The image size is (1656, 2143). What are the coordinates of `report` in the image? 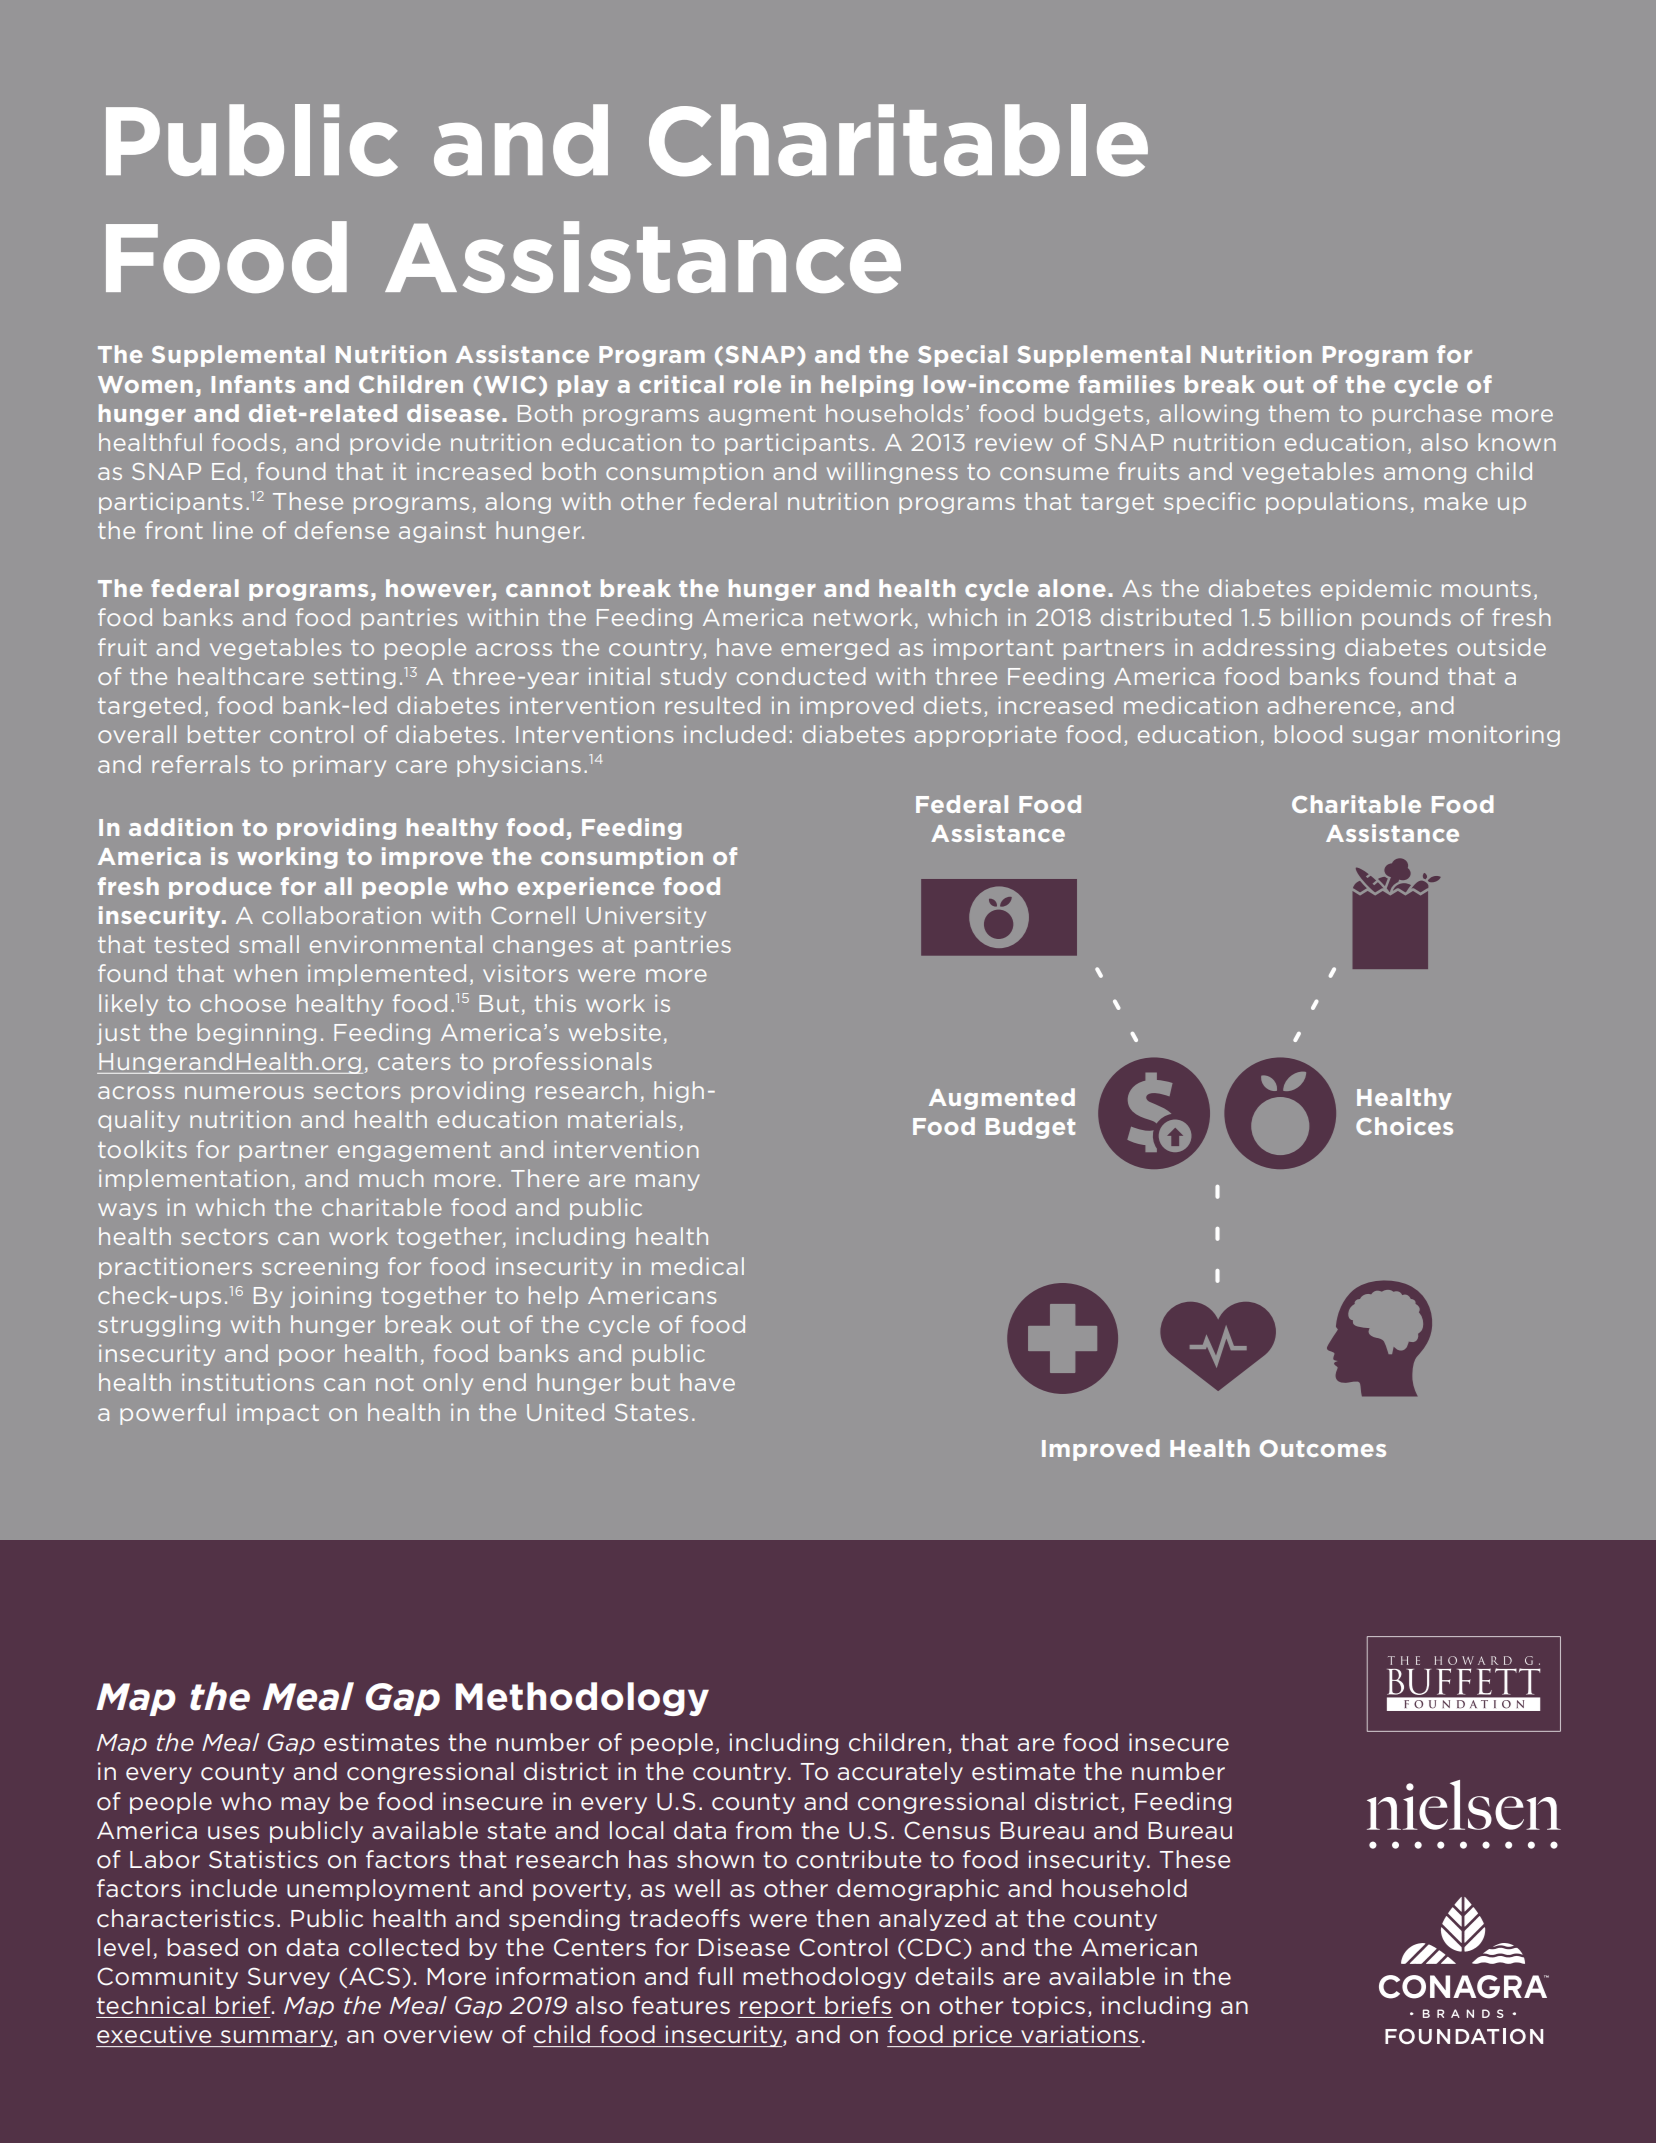 It's located at (777, 2007).
